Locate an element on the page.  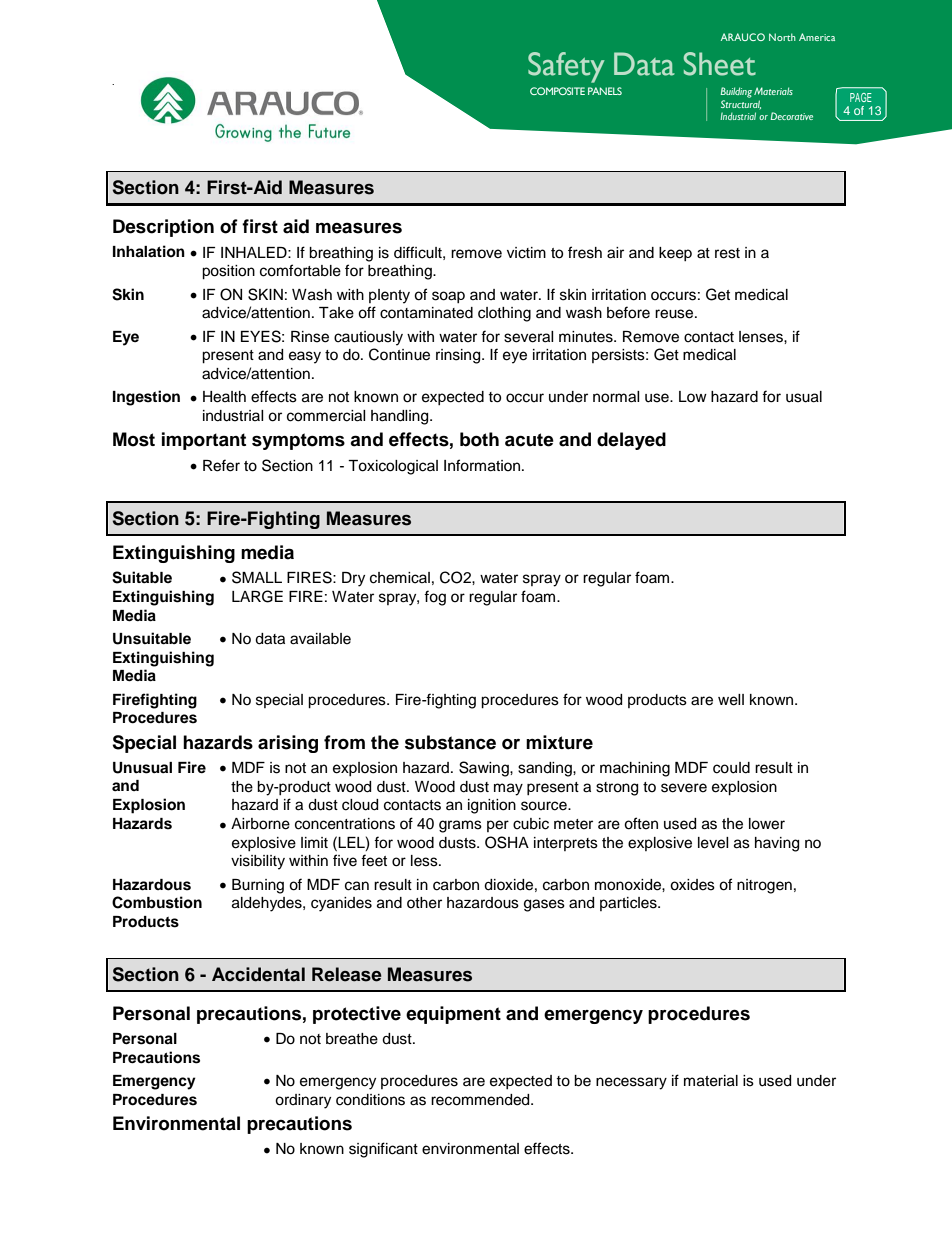
lenses is located at coordinates (762, 337).
